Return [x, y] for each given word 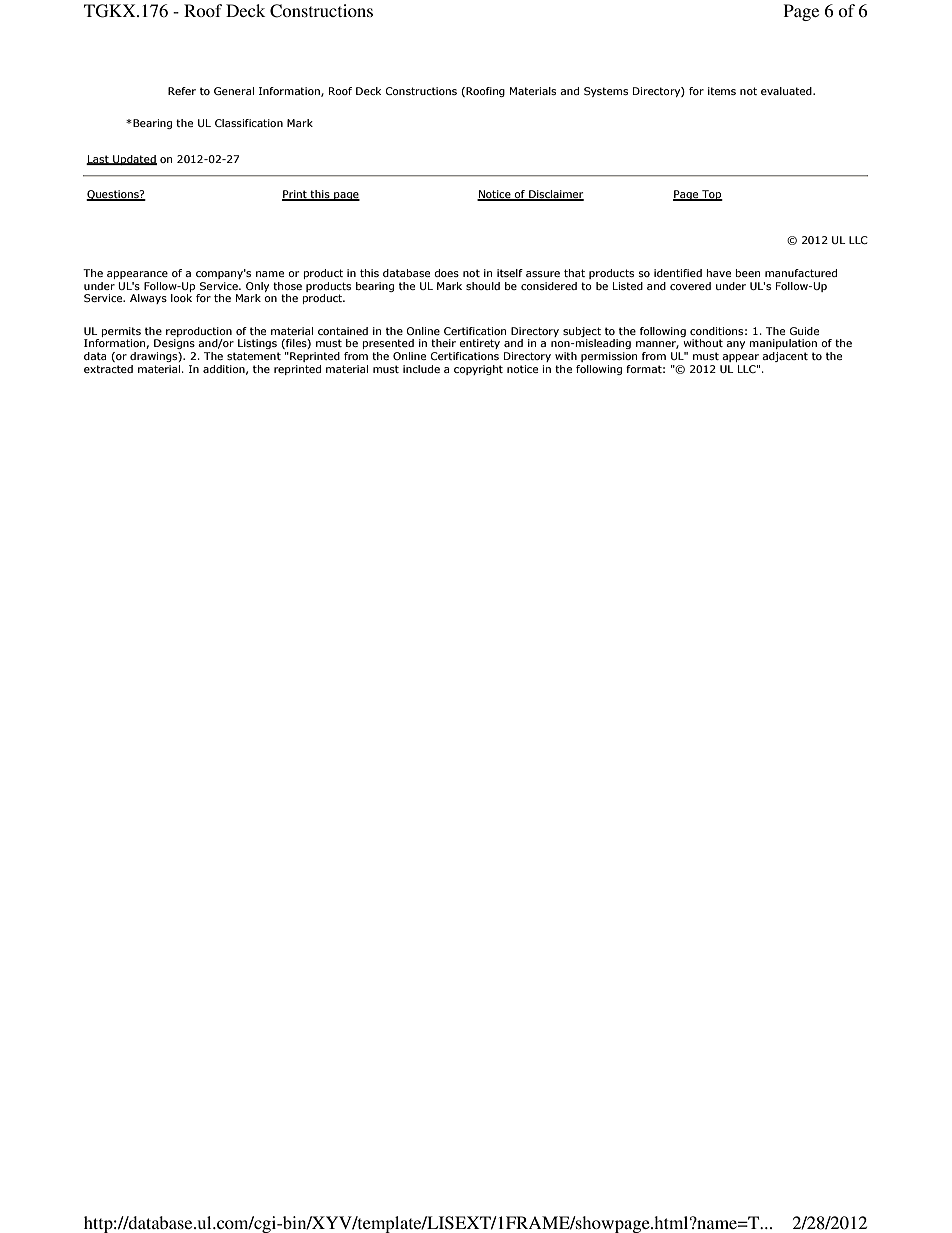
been [748, 273]
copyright [478, 370]
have [719, 273]
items [722, 91]
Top [711, 195]
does [446, 273]
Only [257, 287]
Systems [606, 92]
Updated [134, 160]
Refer [182, 91]
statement [254, 356]
